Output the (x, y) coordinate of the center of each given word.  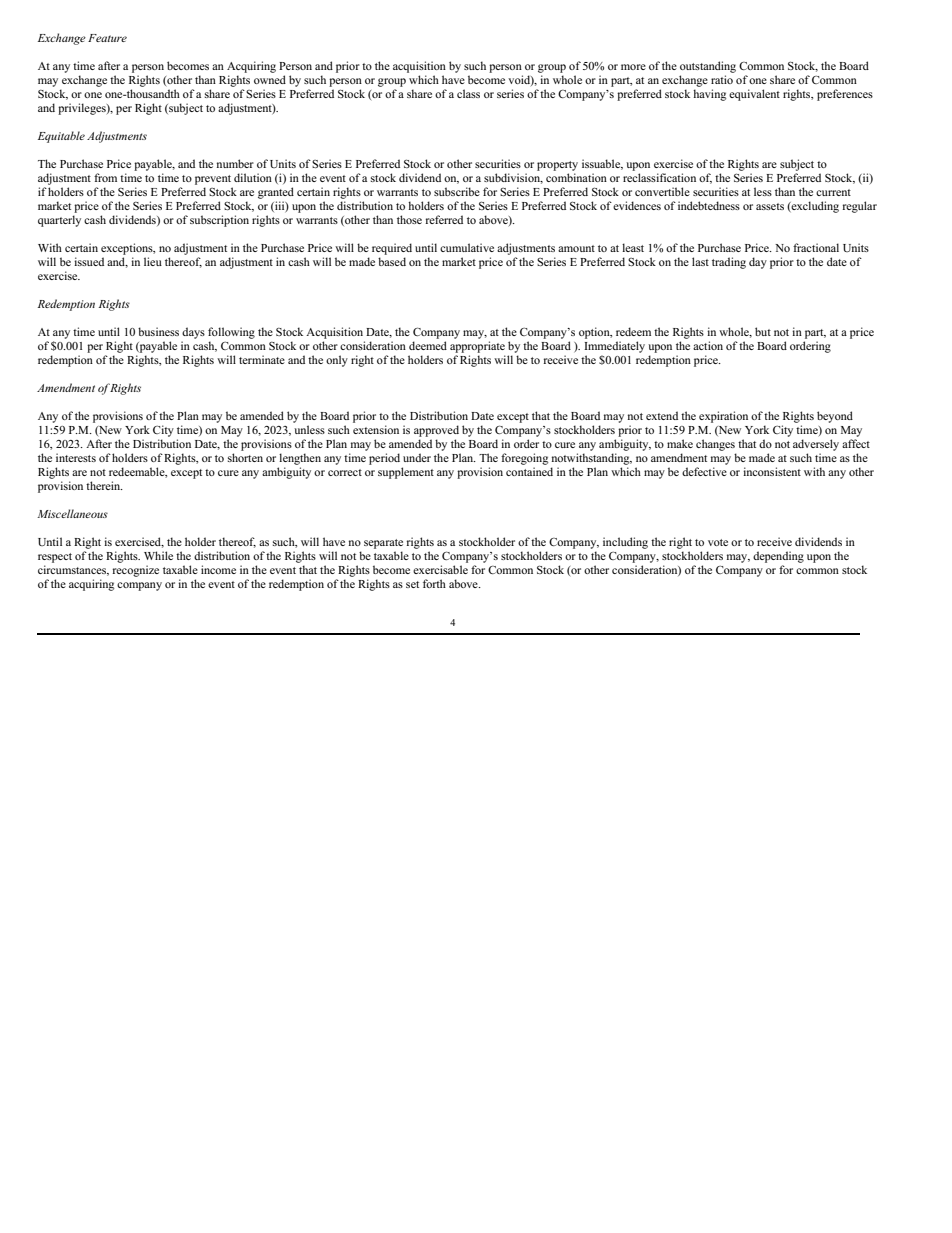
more (633, 67)
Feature (107, 38)
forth (434, 583)
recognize (136, 571)
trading (729, 263)
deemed (428, 345)
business (158, 331)
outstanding (708, 67)
